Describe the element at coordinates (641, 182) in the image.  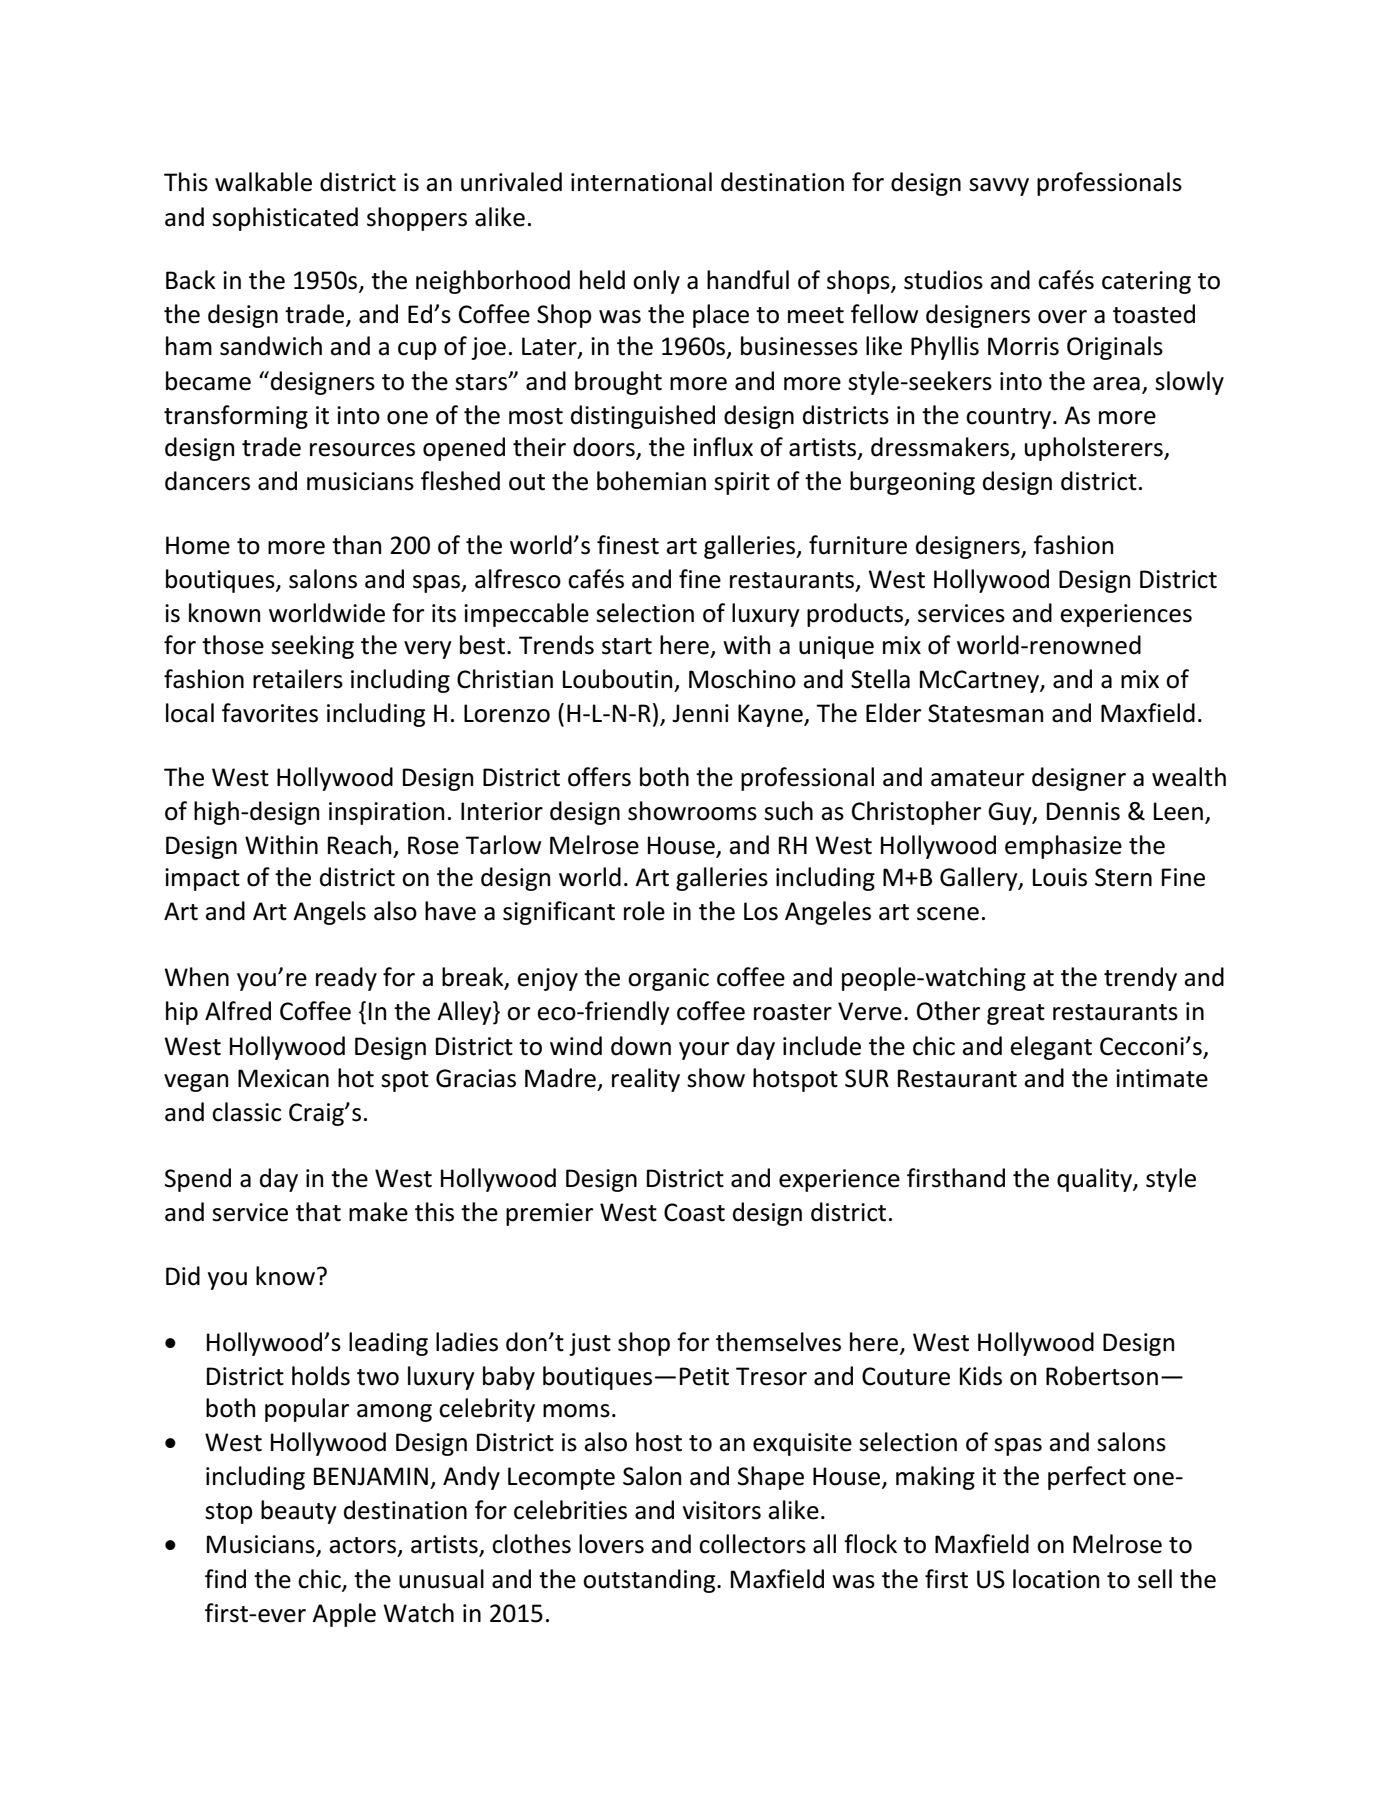
I see `international` at that location.
